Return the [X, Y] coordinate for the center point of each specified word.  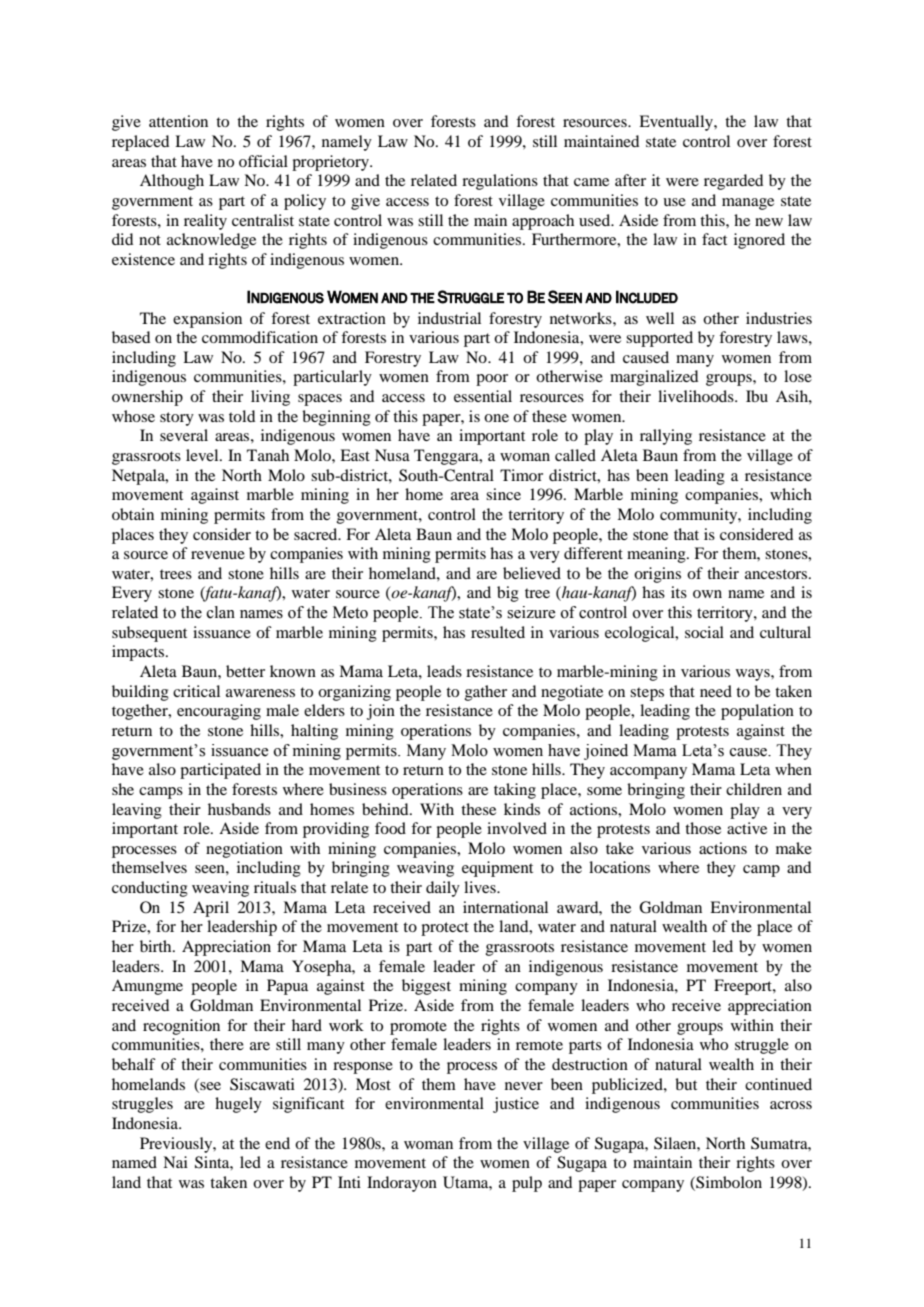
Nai [175, 1162]
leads [444, 671]
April [211, 909]
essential [483, 396]
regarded [733, 182]
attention [178, 121]
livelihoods [697, 396]
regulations [500, 182]
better [245, 671]
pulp [527, 1184]
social [704, 632]
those [703, 828]
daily [443, 889]
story [177, 419]
